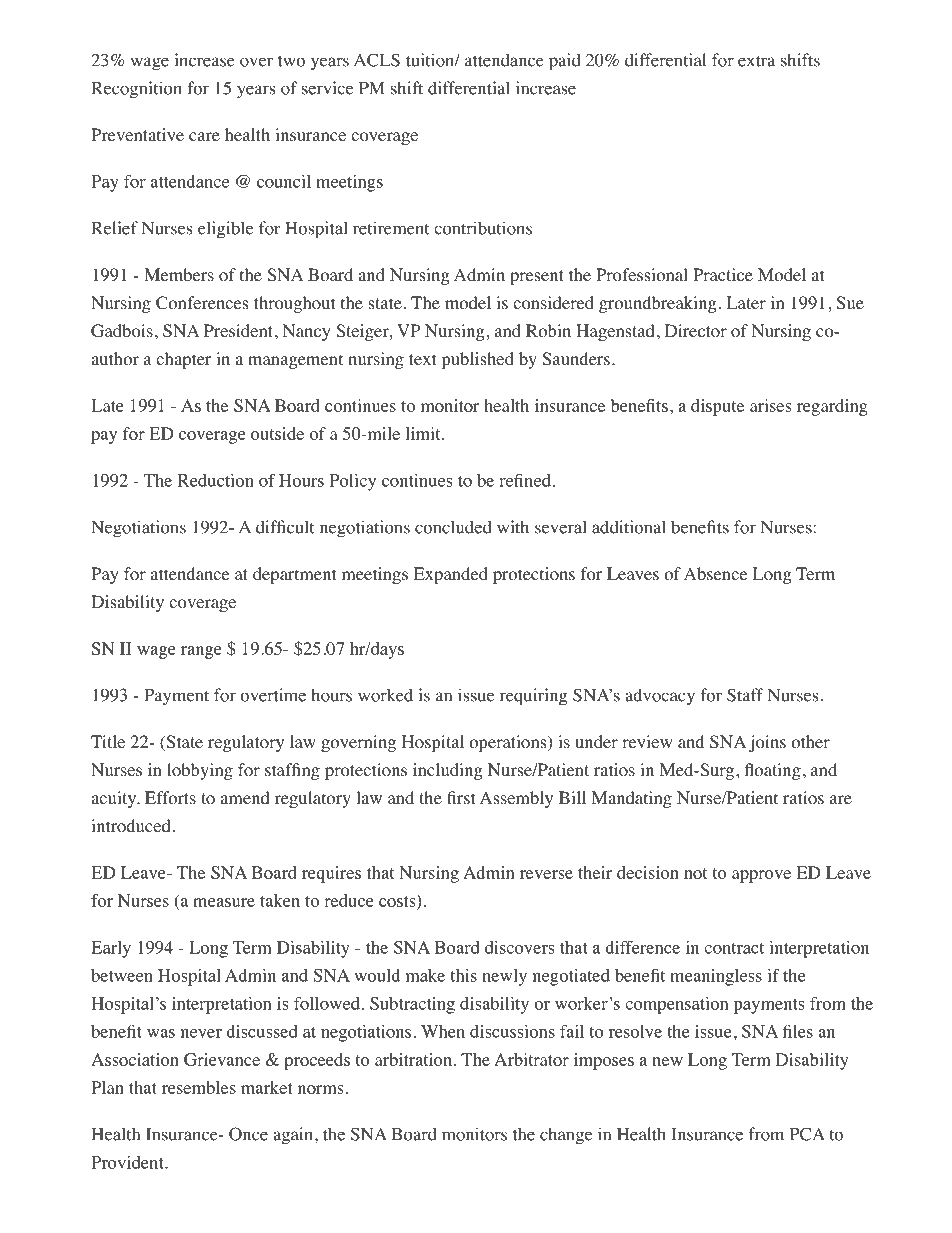 The height and width of the document is (1233, 952). Describe the element at coordinates (717, 407) in the document. I see `dispute` at that location.
